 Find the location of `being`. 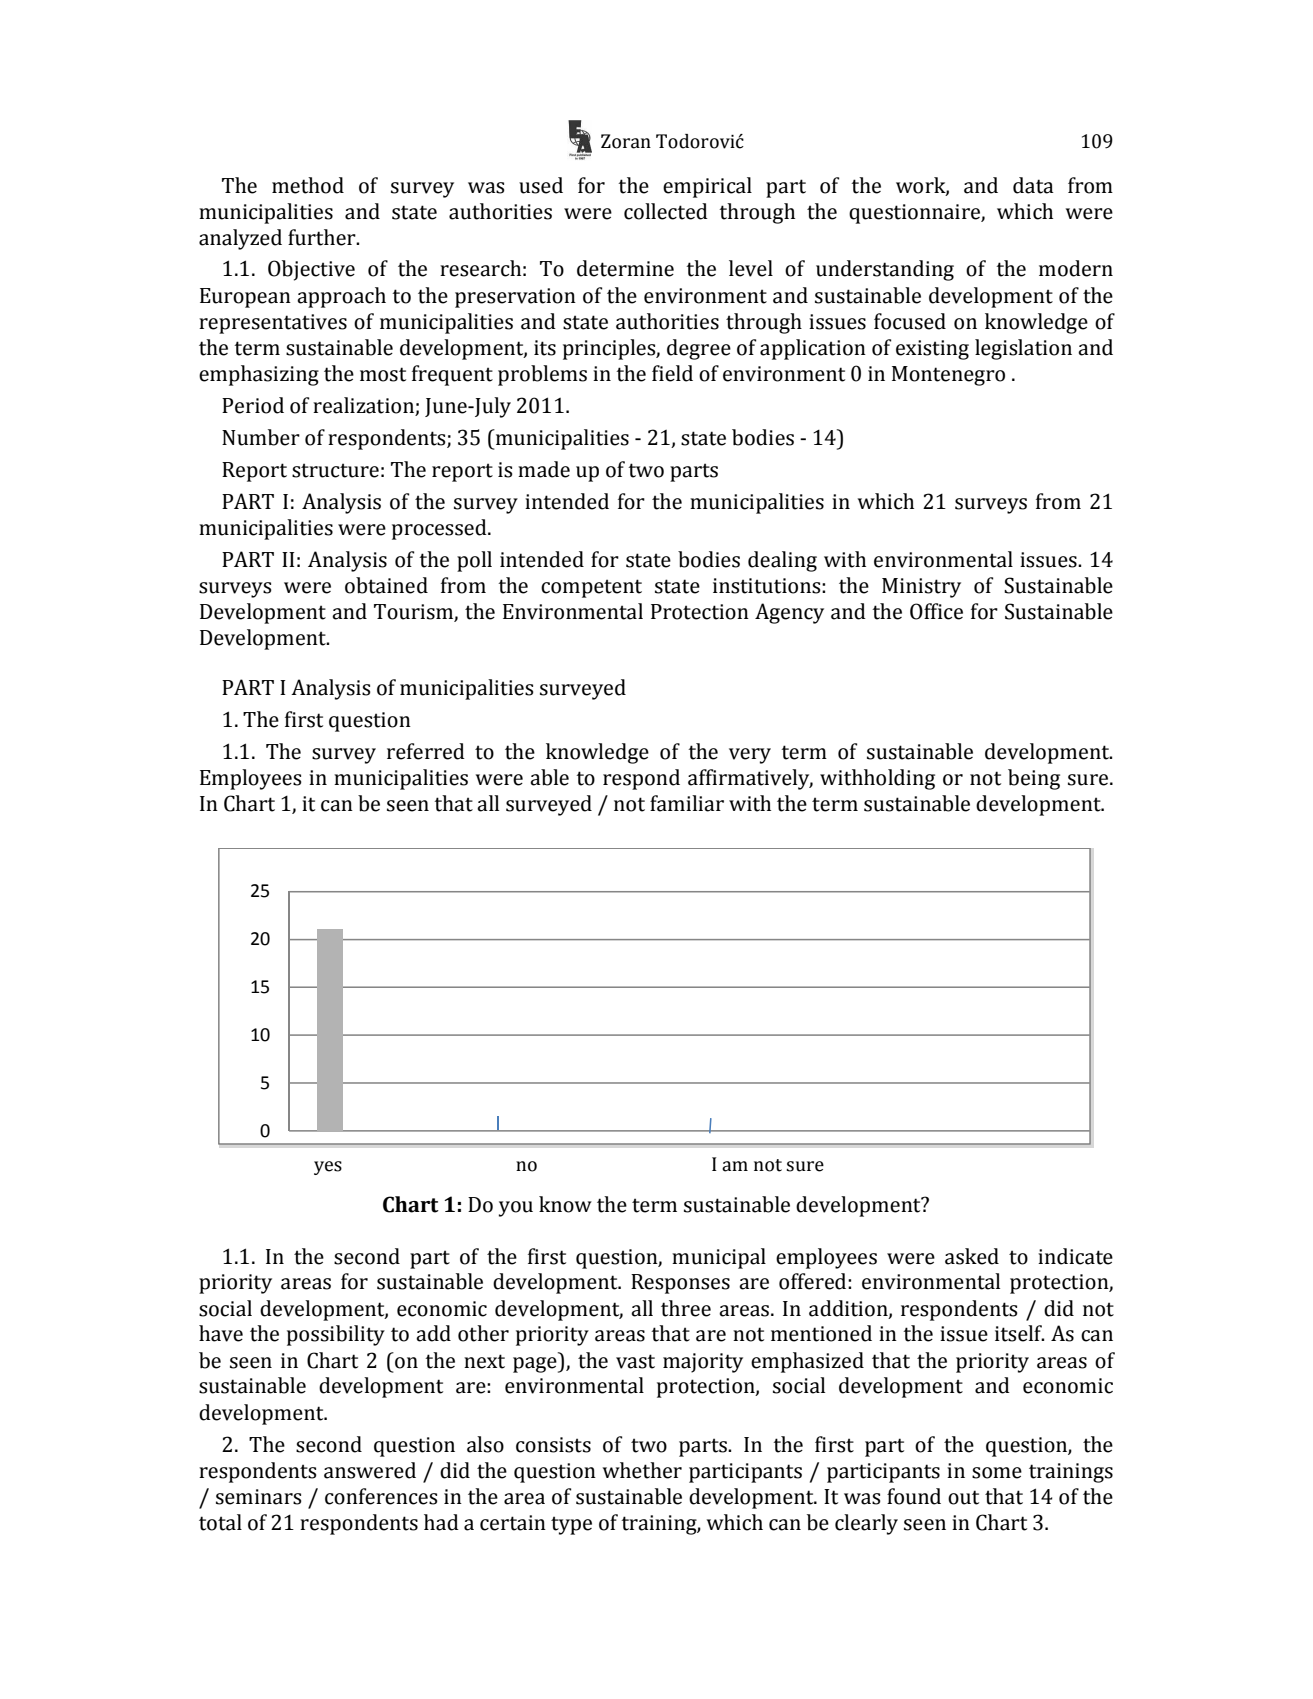

being is located at coordinates (1034, 779).
